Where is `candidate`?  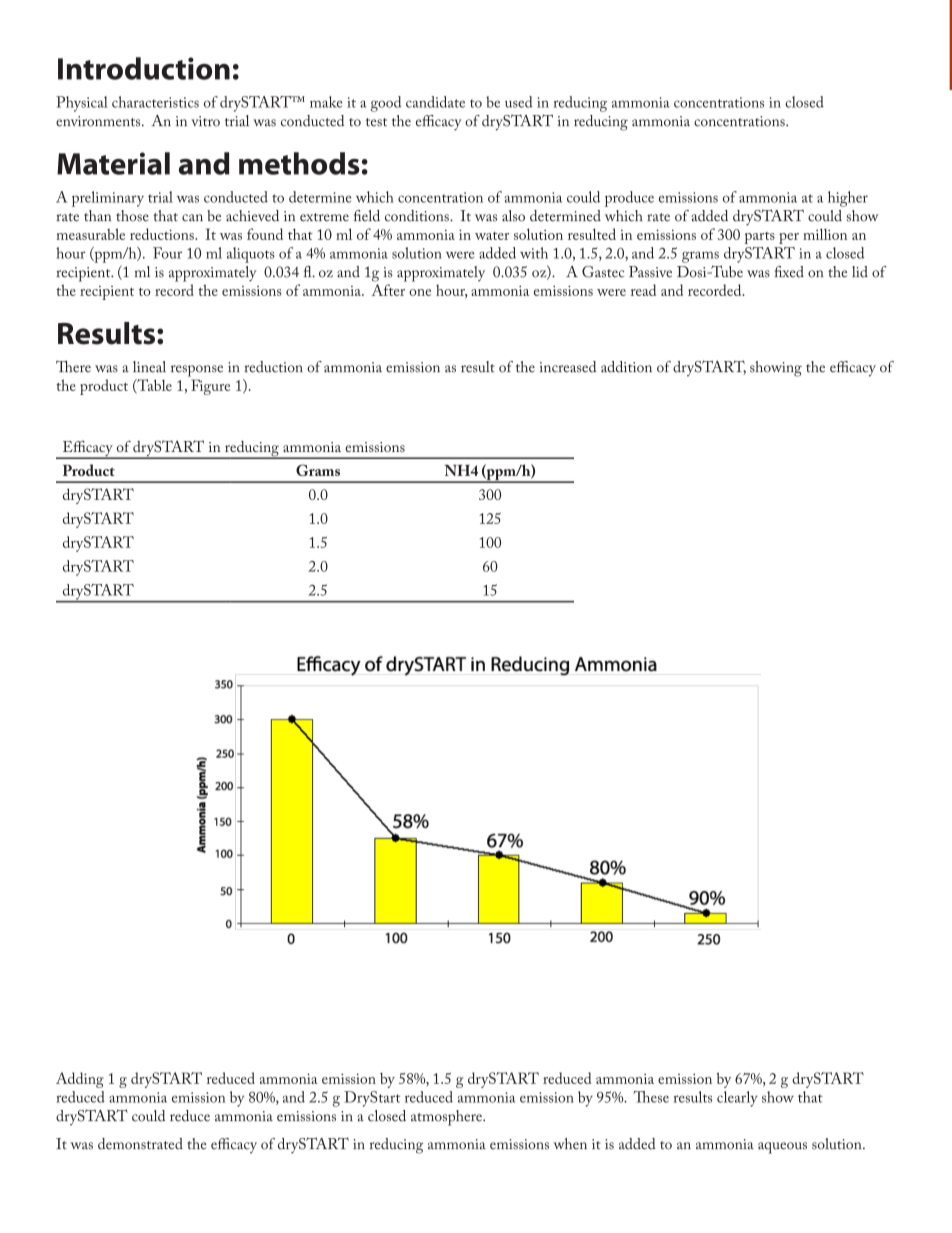 candidate is located at coordinates (435, 102).
